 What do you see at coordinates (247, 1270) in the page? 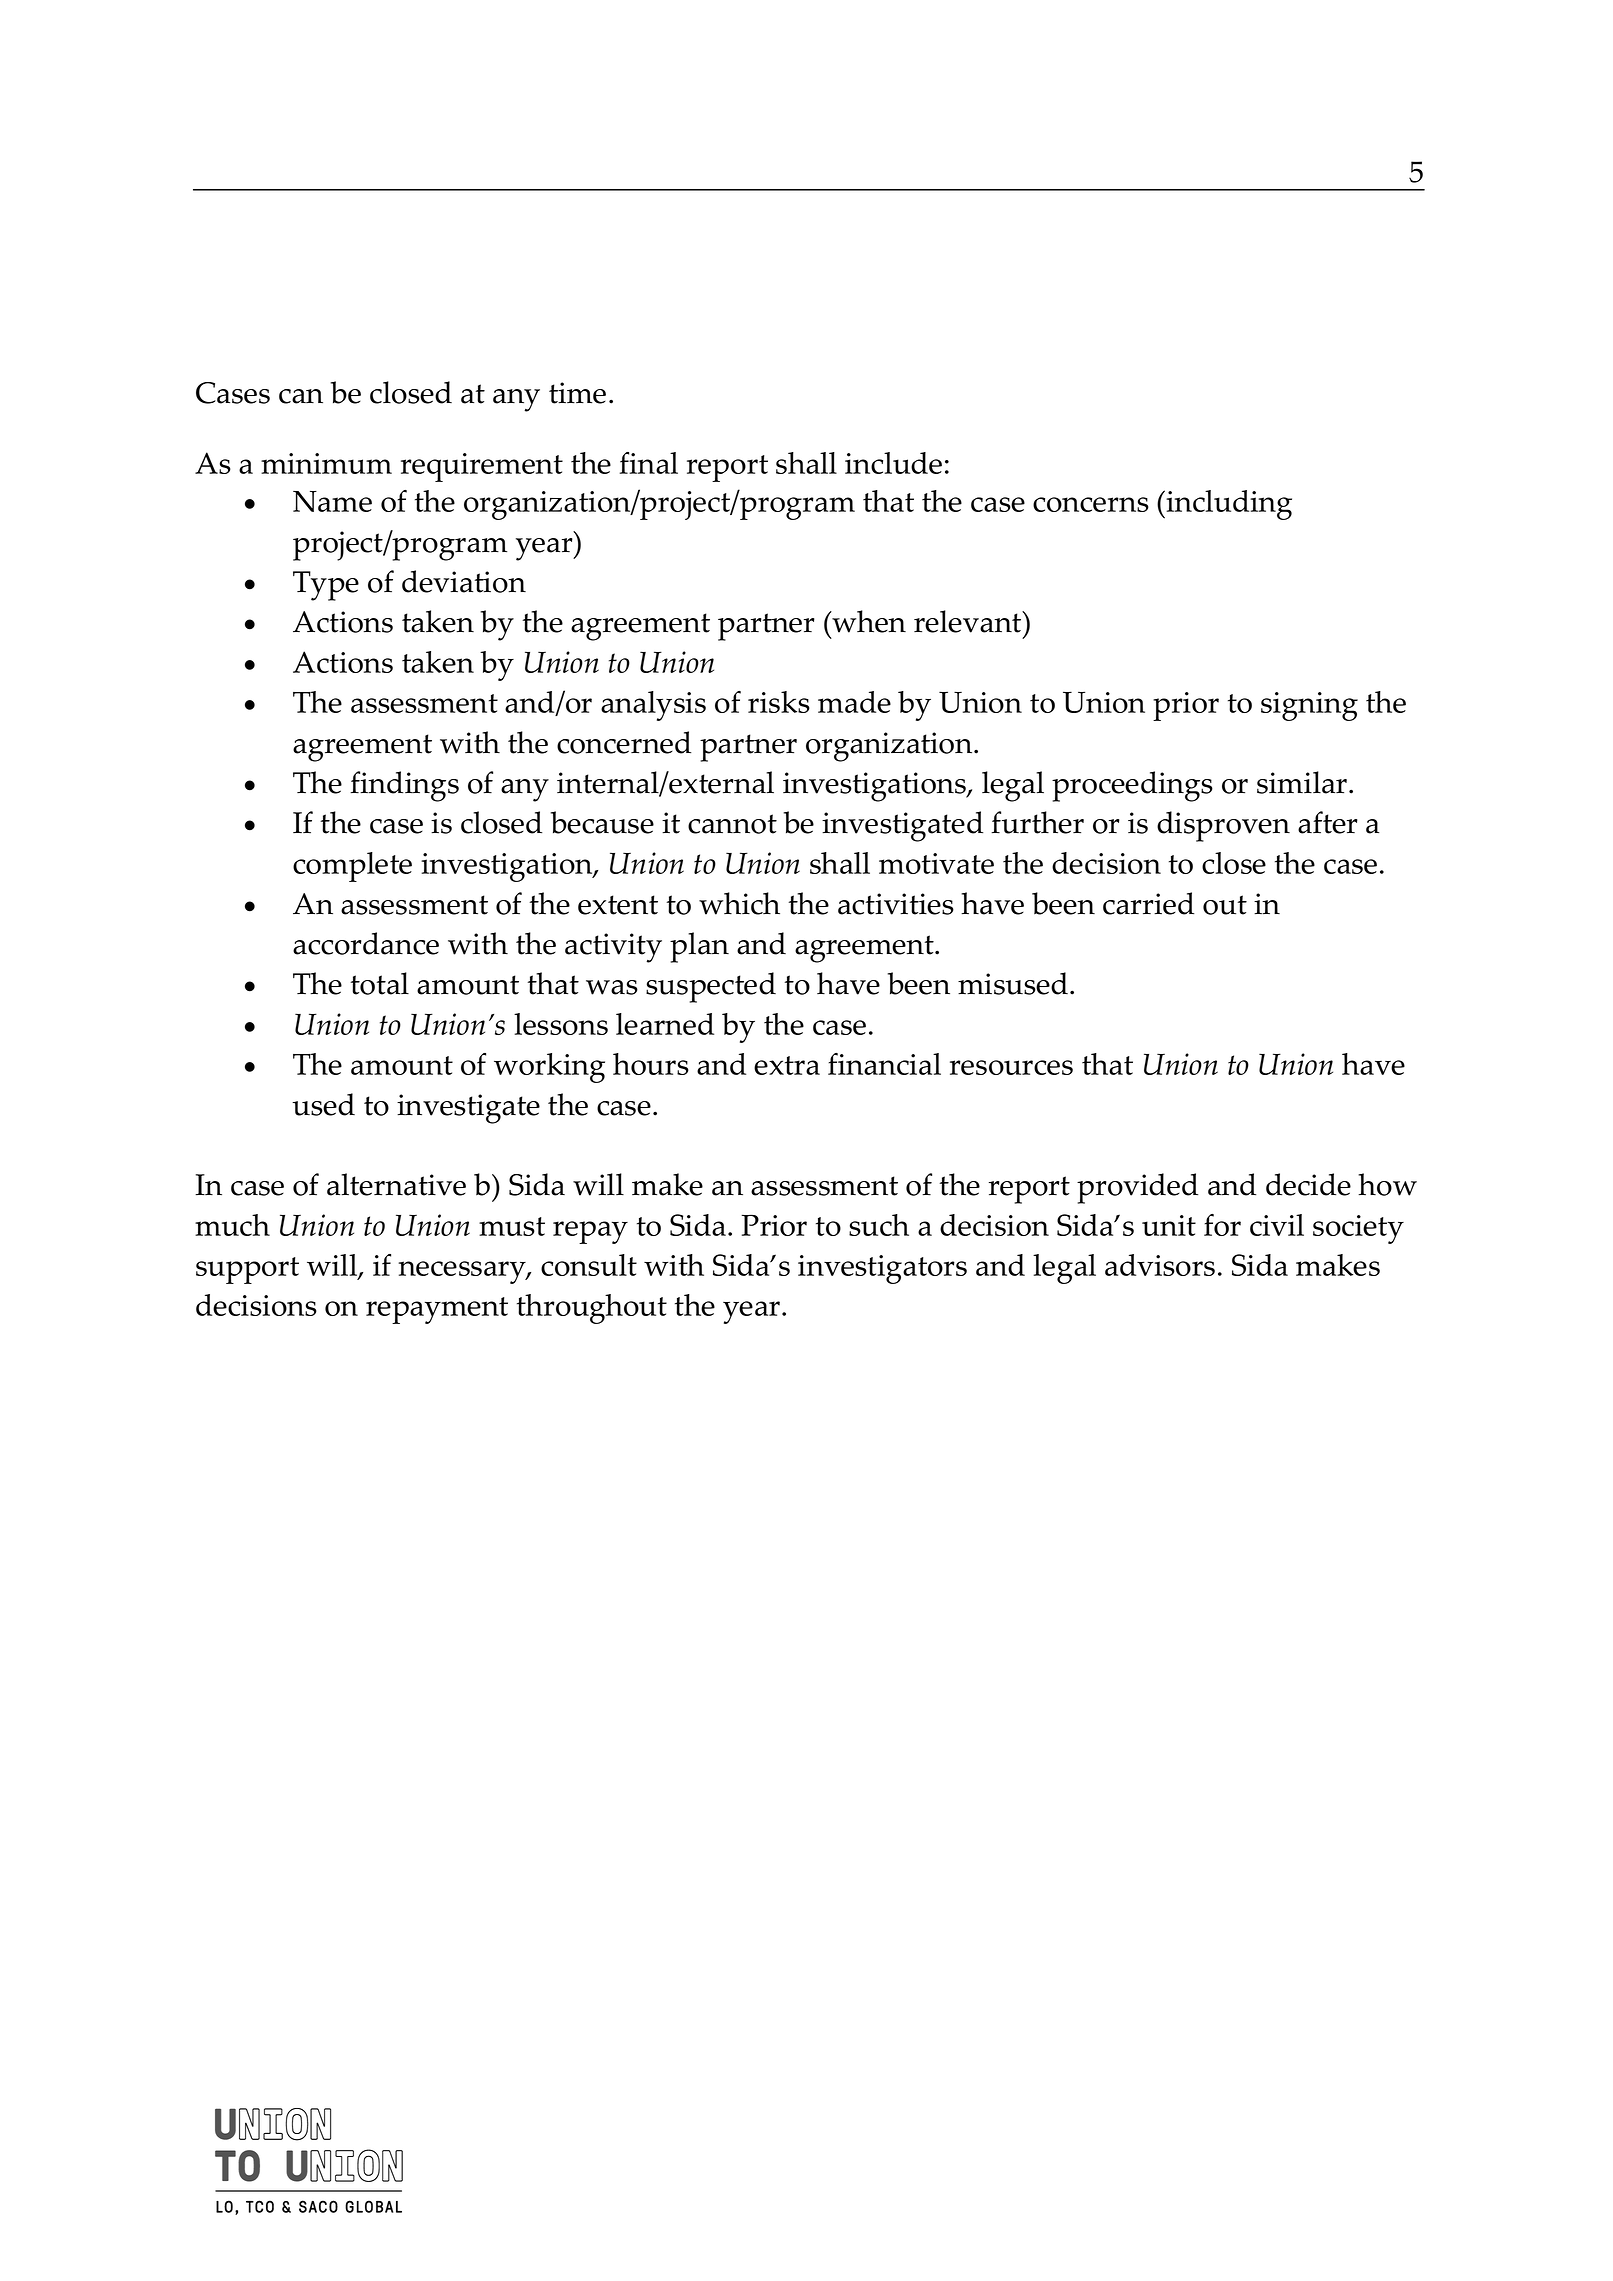
I see `support` at bounding box center [247, 1270].
